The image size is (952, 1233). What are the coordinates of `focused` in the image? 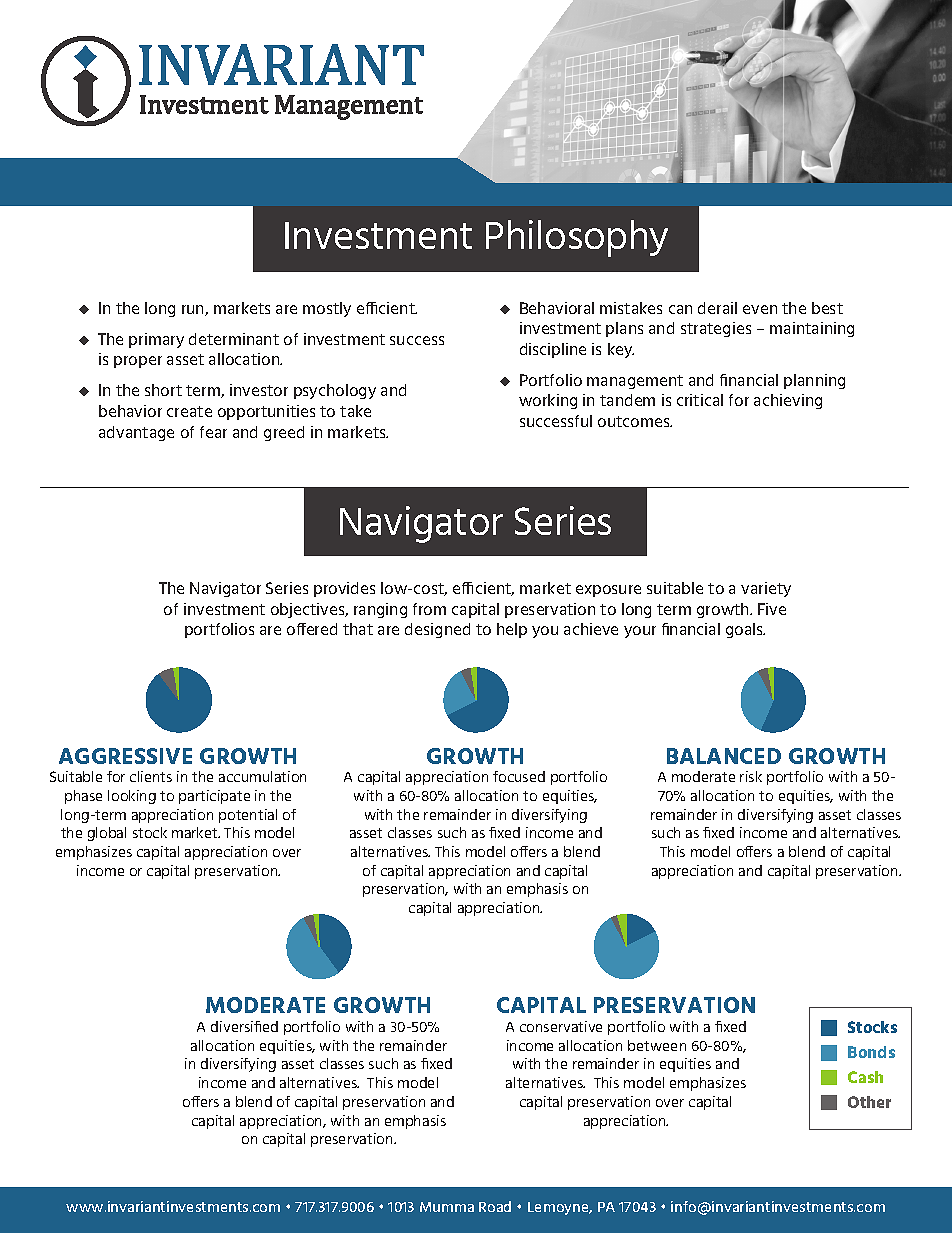 It's located at (519, 776).
